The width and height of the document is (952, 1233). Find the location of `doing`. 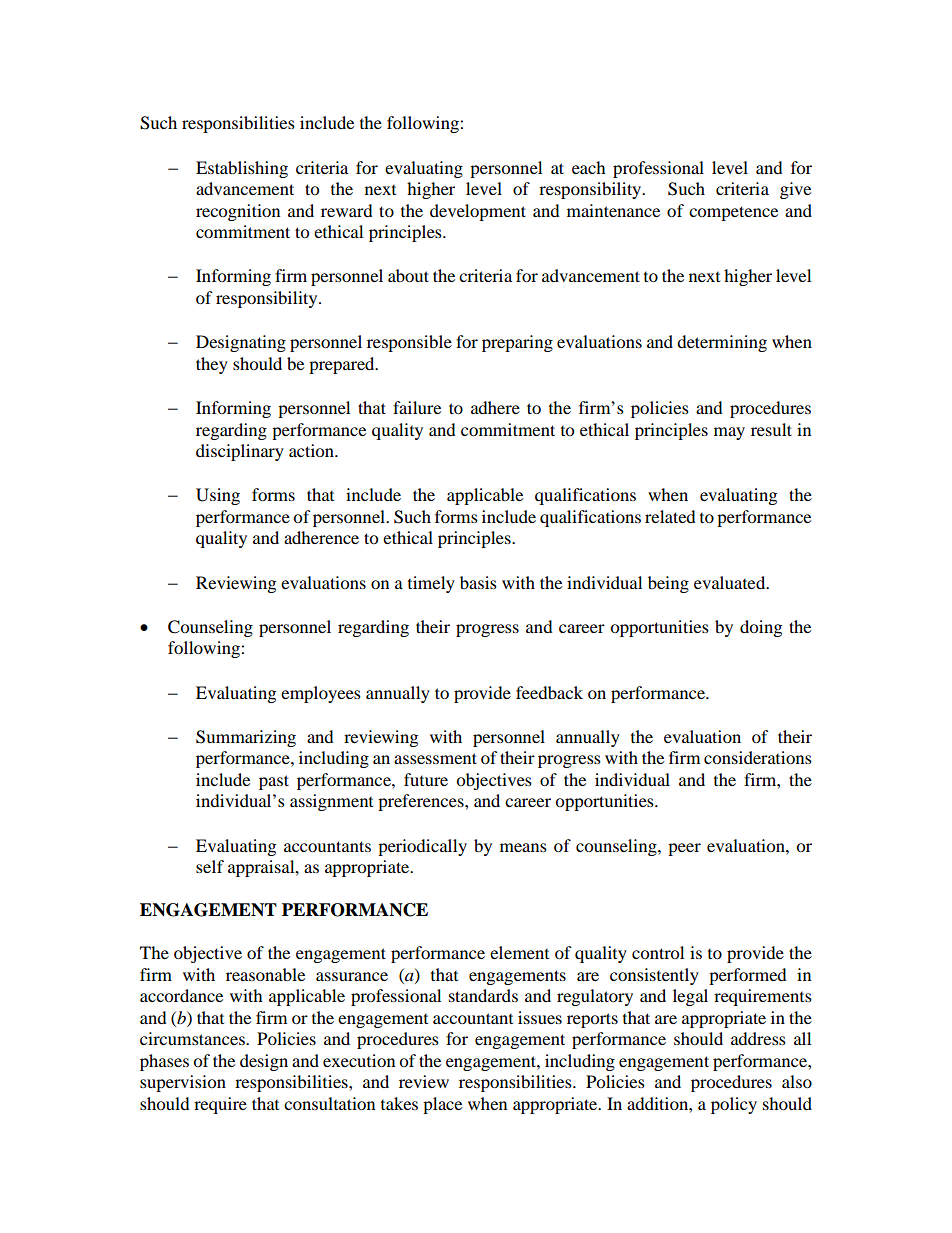

doing is located at coordinates (761, 628).
